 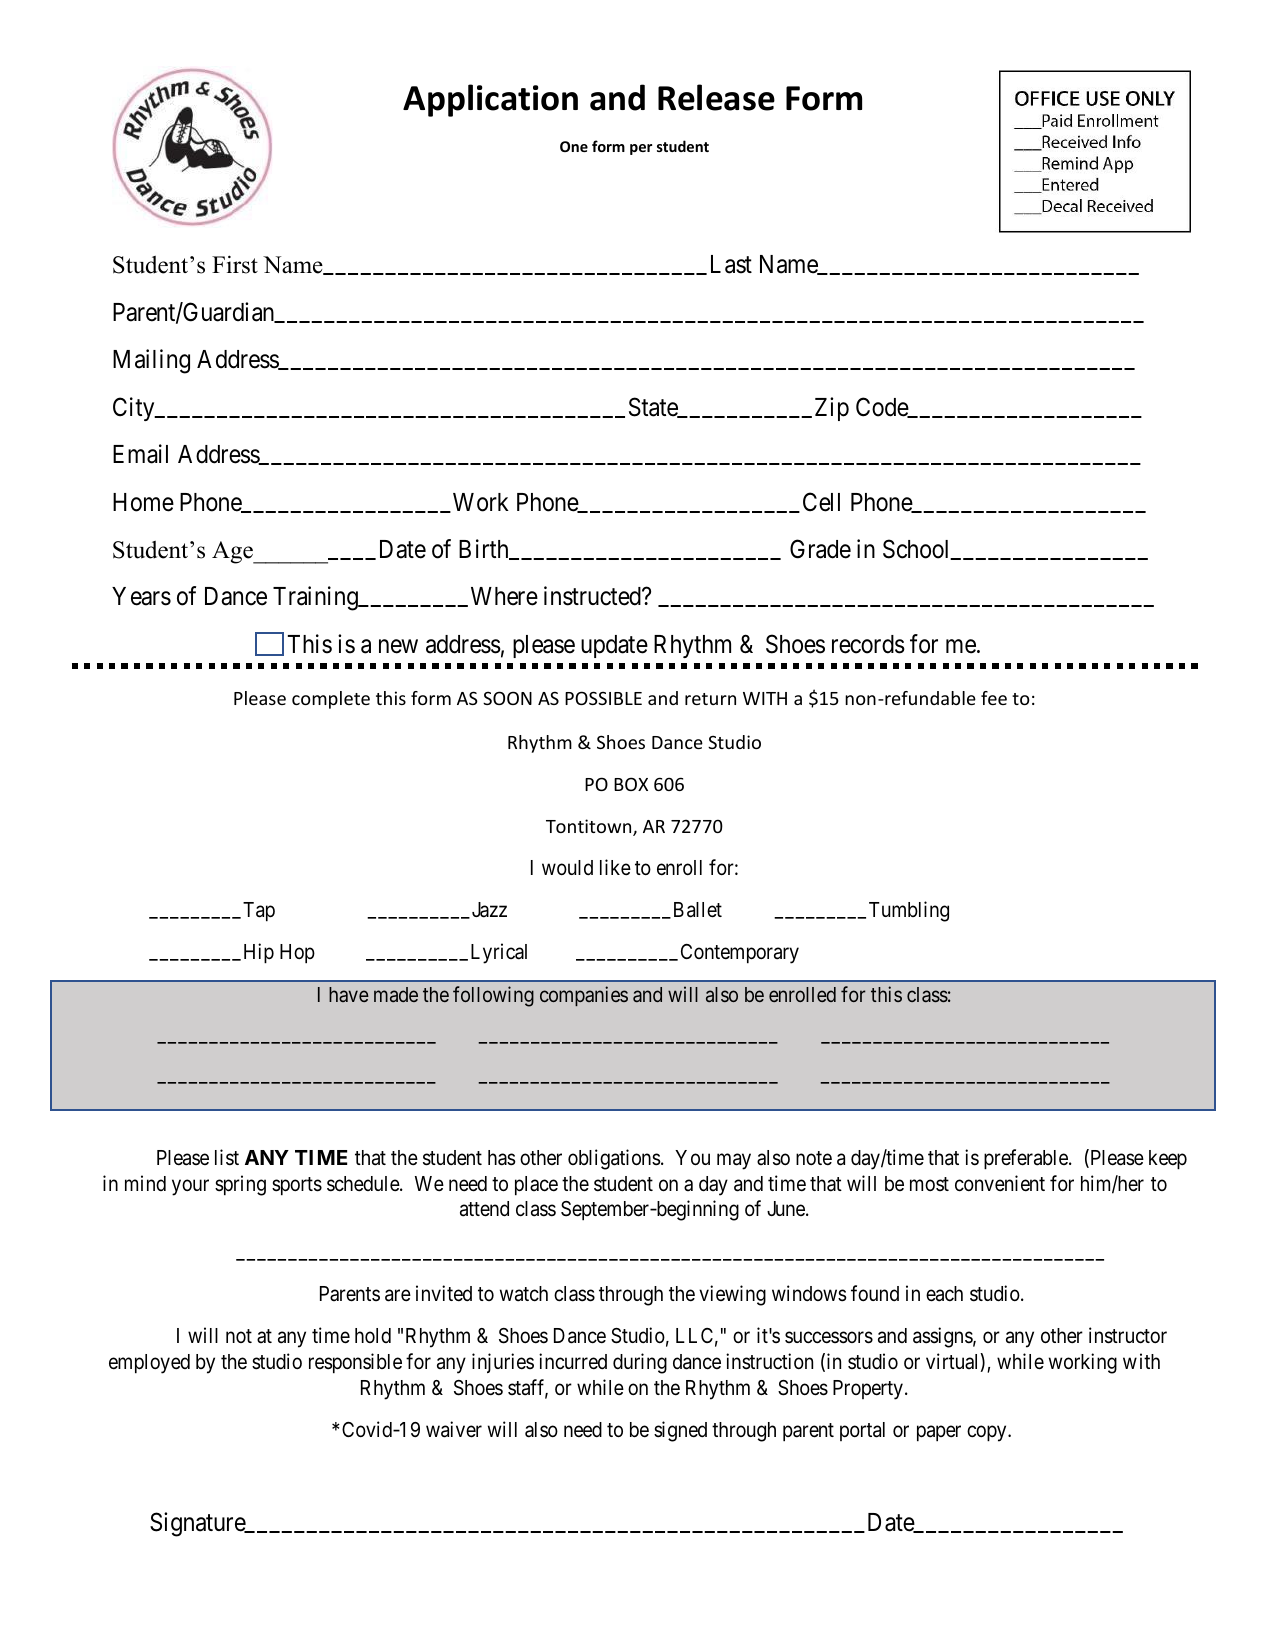 What do you see at coordinates (490, 100) in the screenshot?
I see `Application` at bounding box center [490, 100].
